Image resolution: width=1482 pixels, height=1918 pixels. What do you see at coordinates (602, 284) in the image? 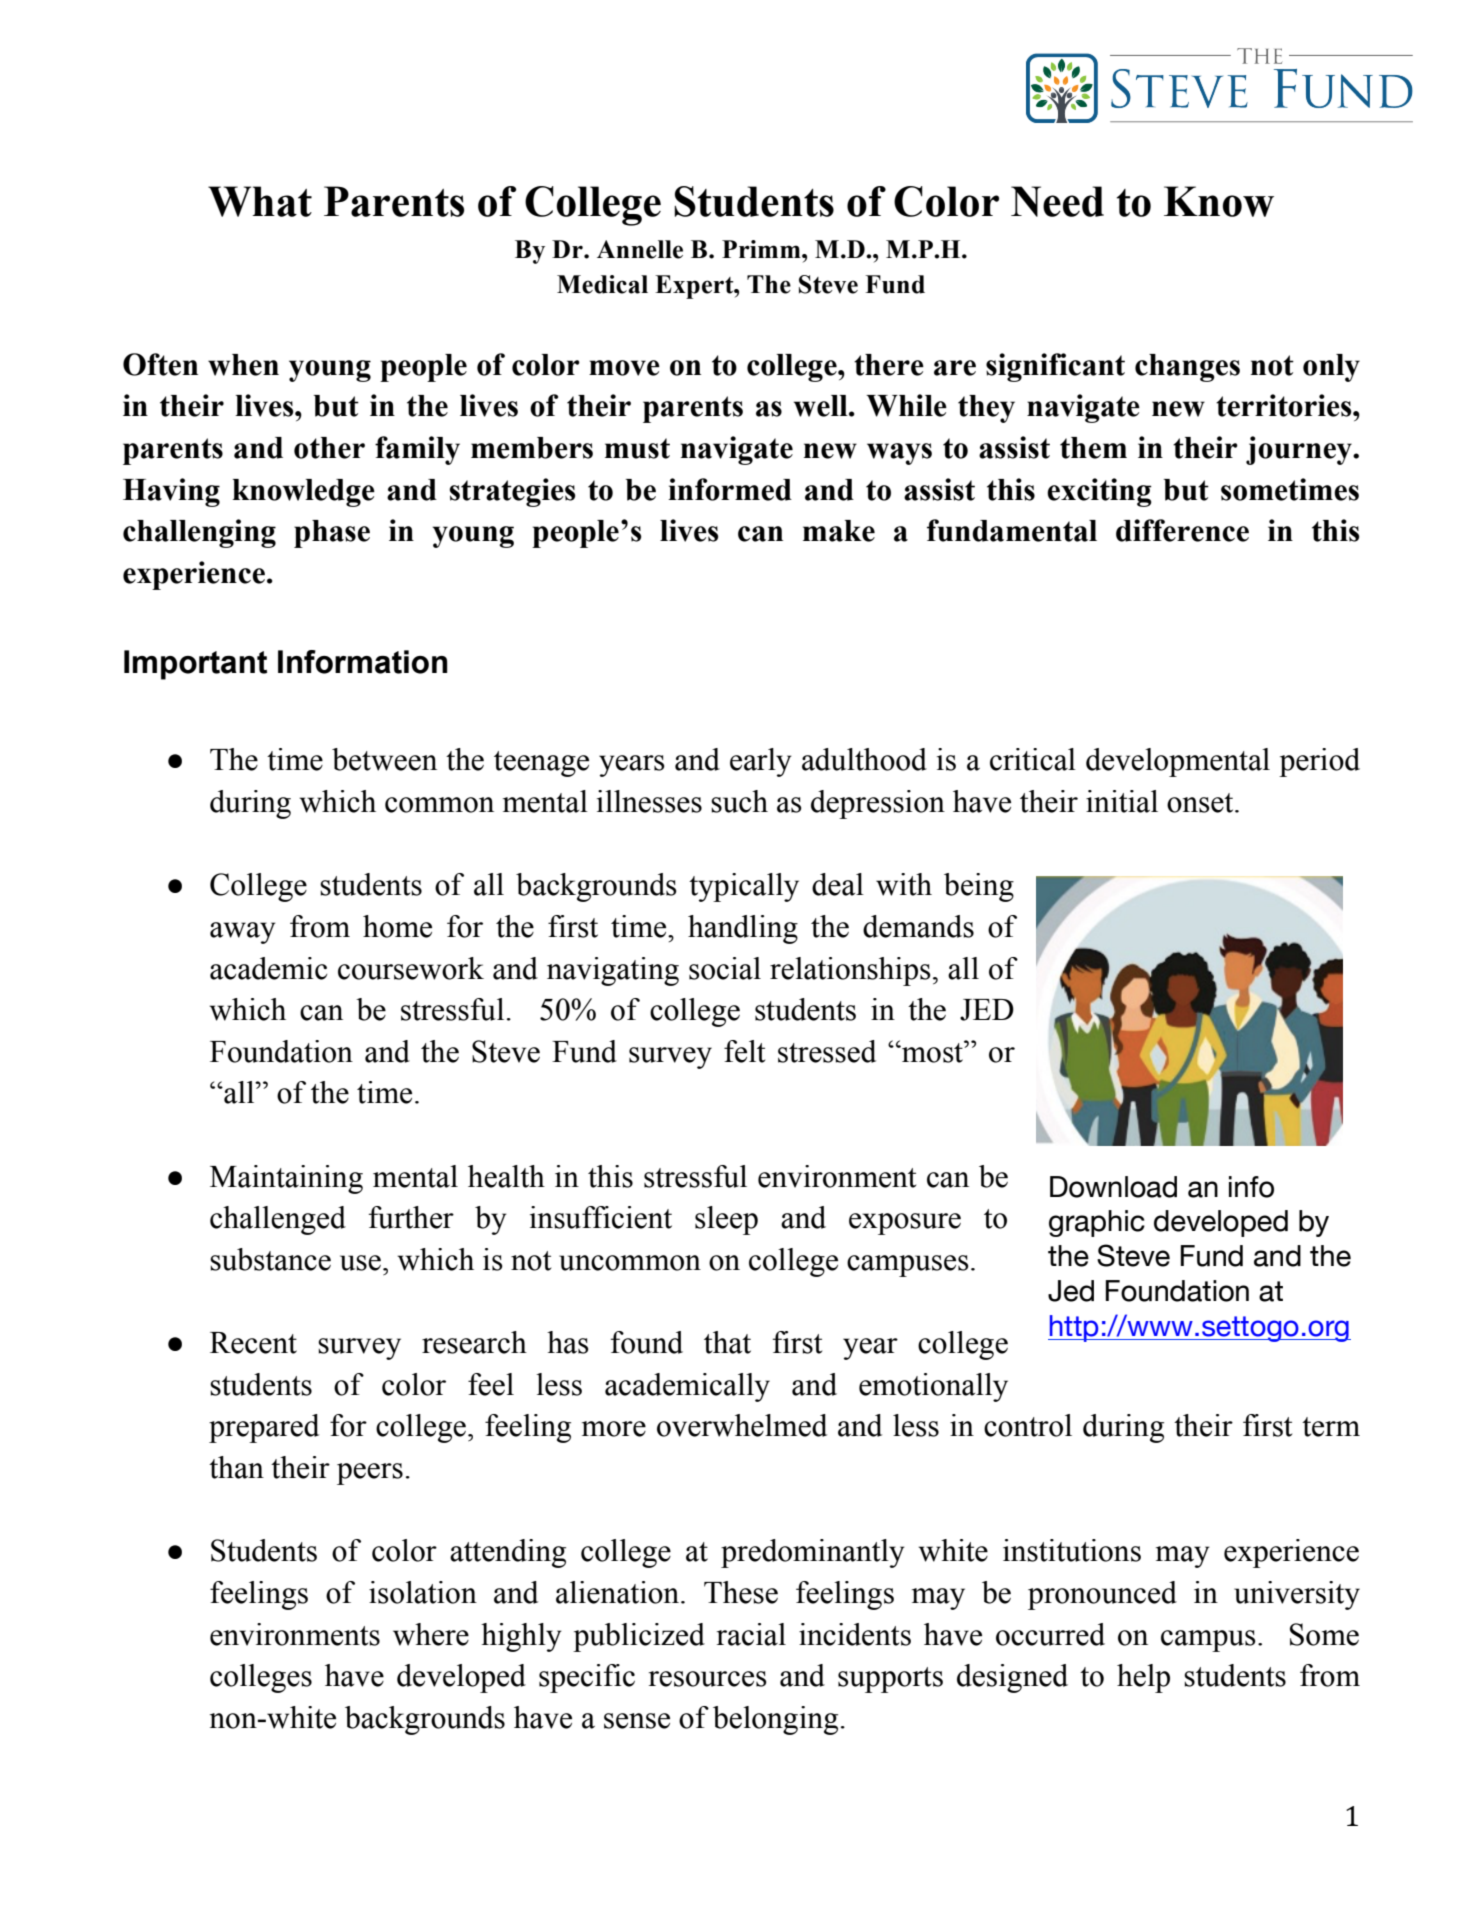
I see `Medical` at bounding box center [602, 284].
